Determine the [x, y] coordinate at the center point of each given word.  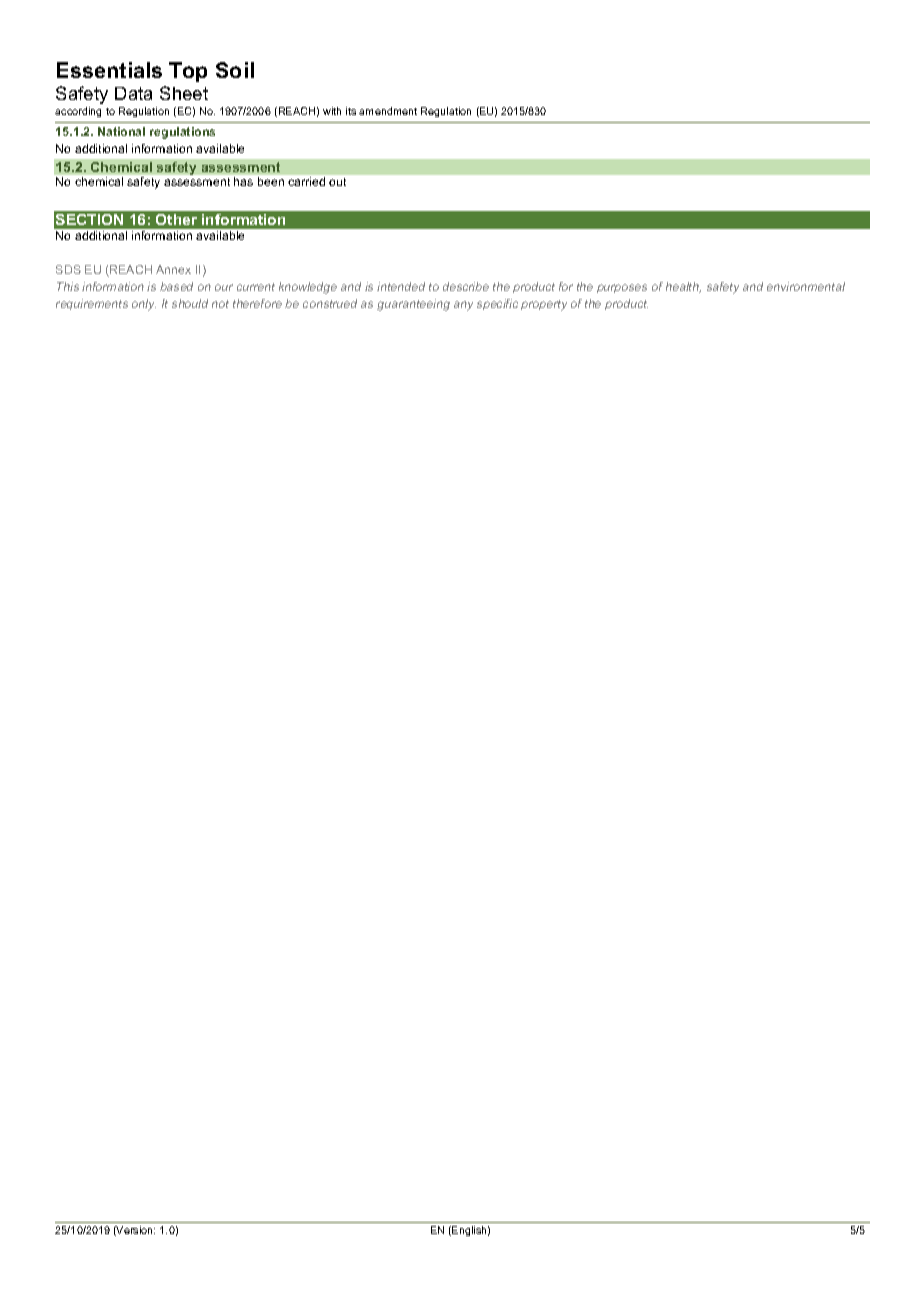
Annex [173, 269]
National [121, 131]
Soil [235, 70]
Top [188, 72]
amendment [388, 111]
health [683, 287]
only [144, 305]
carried [306, 181]
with [332, 111]
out [337, 182]
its [351, 111]
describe [466, 286]
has [243, 181]
